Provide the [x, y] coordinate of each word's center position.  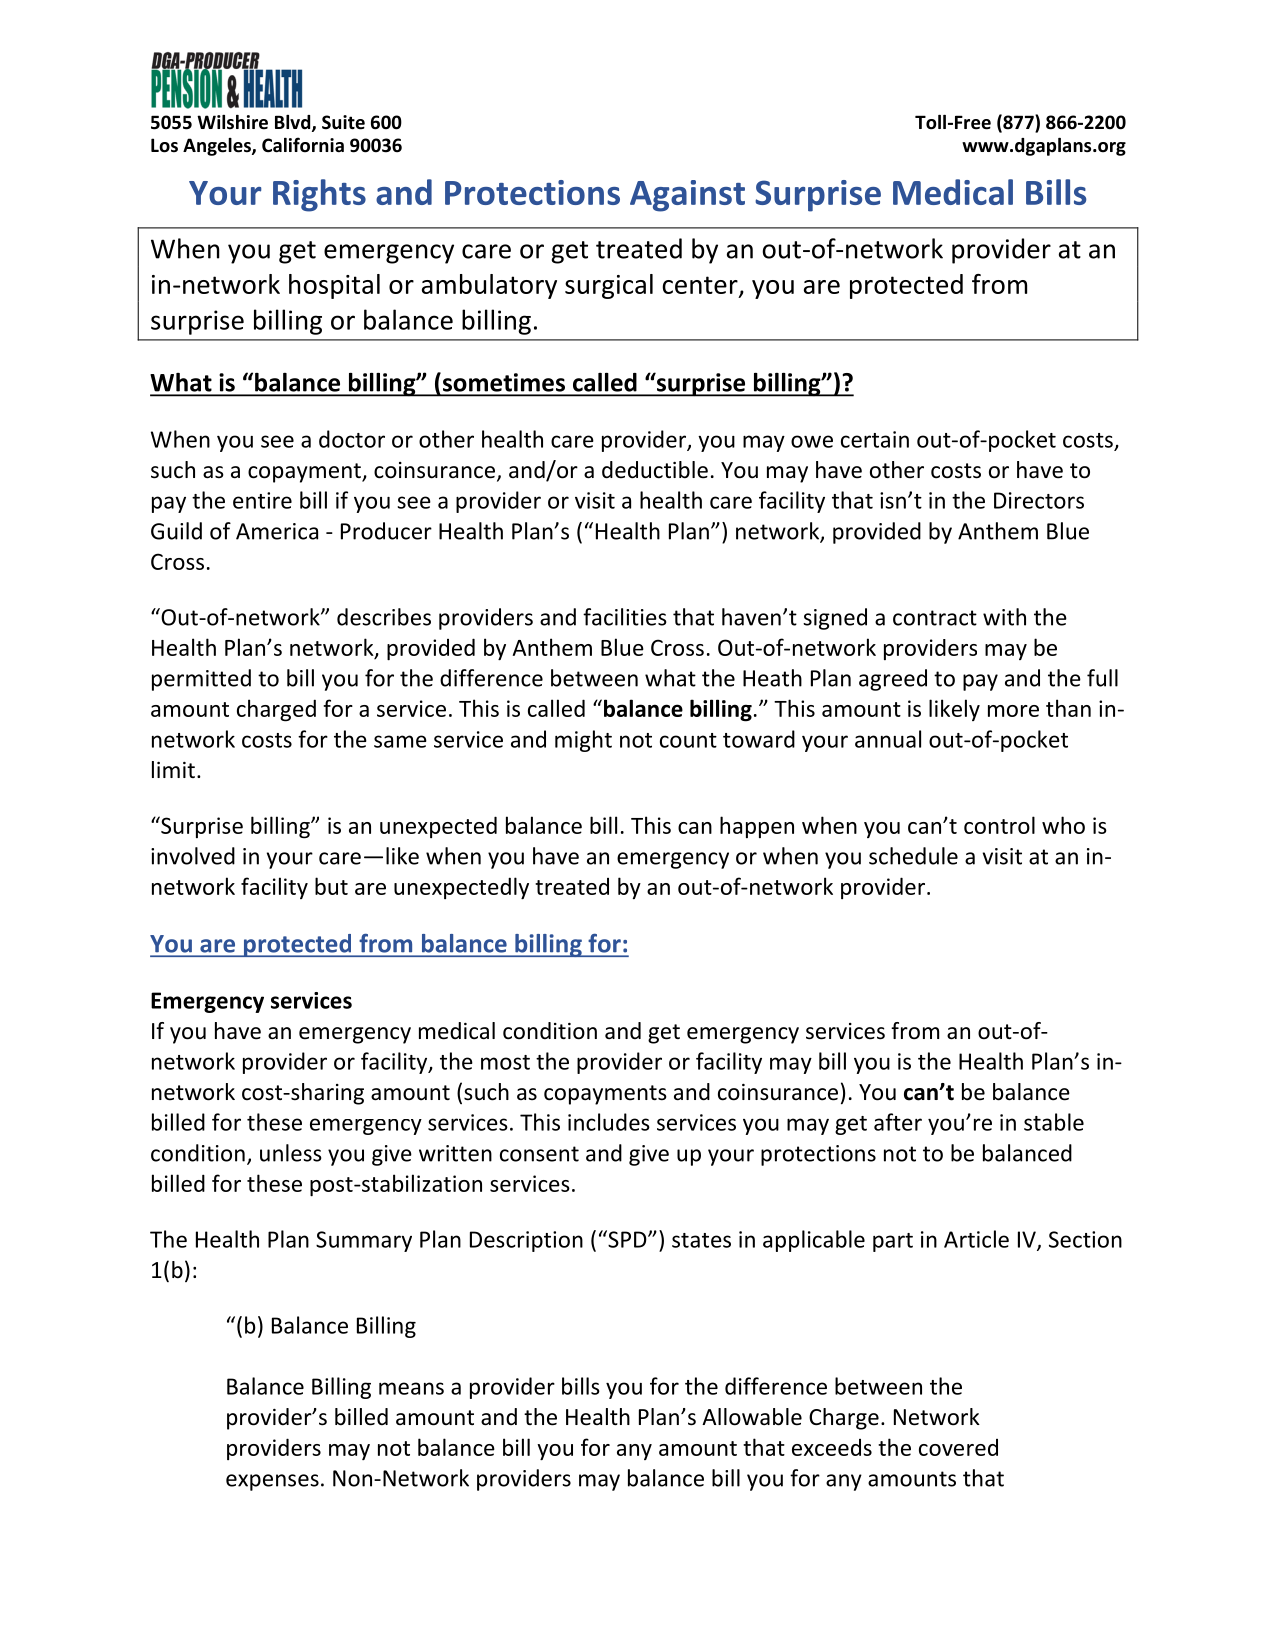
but [331, 886]
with [1004, 617]
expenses [272, 1482]
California [303, 145]
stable [1054, 1122]
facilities [625, 617]
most [505, 1062]
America [277, 531]
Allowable [752, 1417]
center [701, 286]
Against [687, 196]
